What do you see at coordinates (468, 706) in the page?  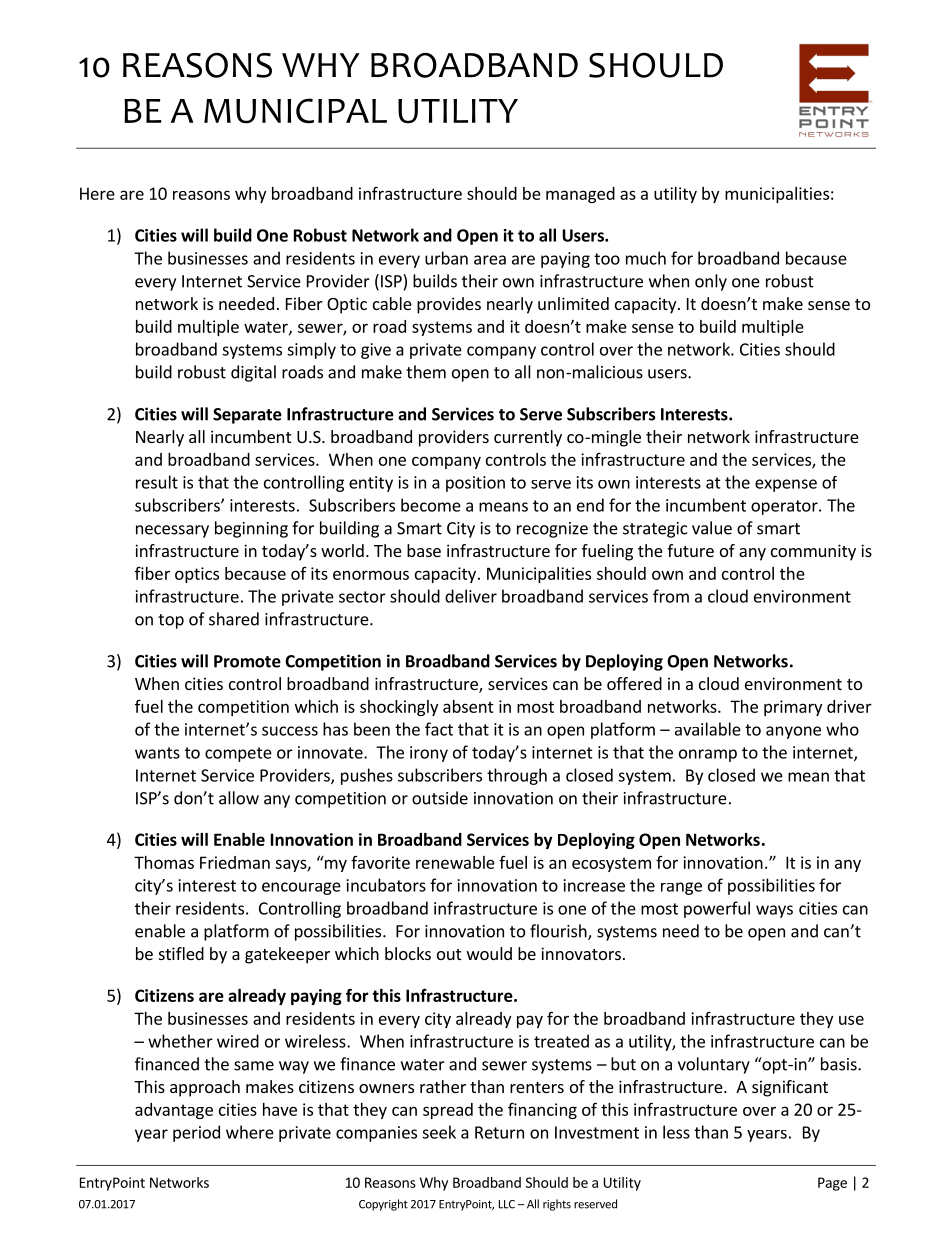 I see `absent` at bounding box center [468, 706].
